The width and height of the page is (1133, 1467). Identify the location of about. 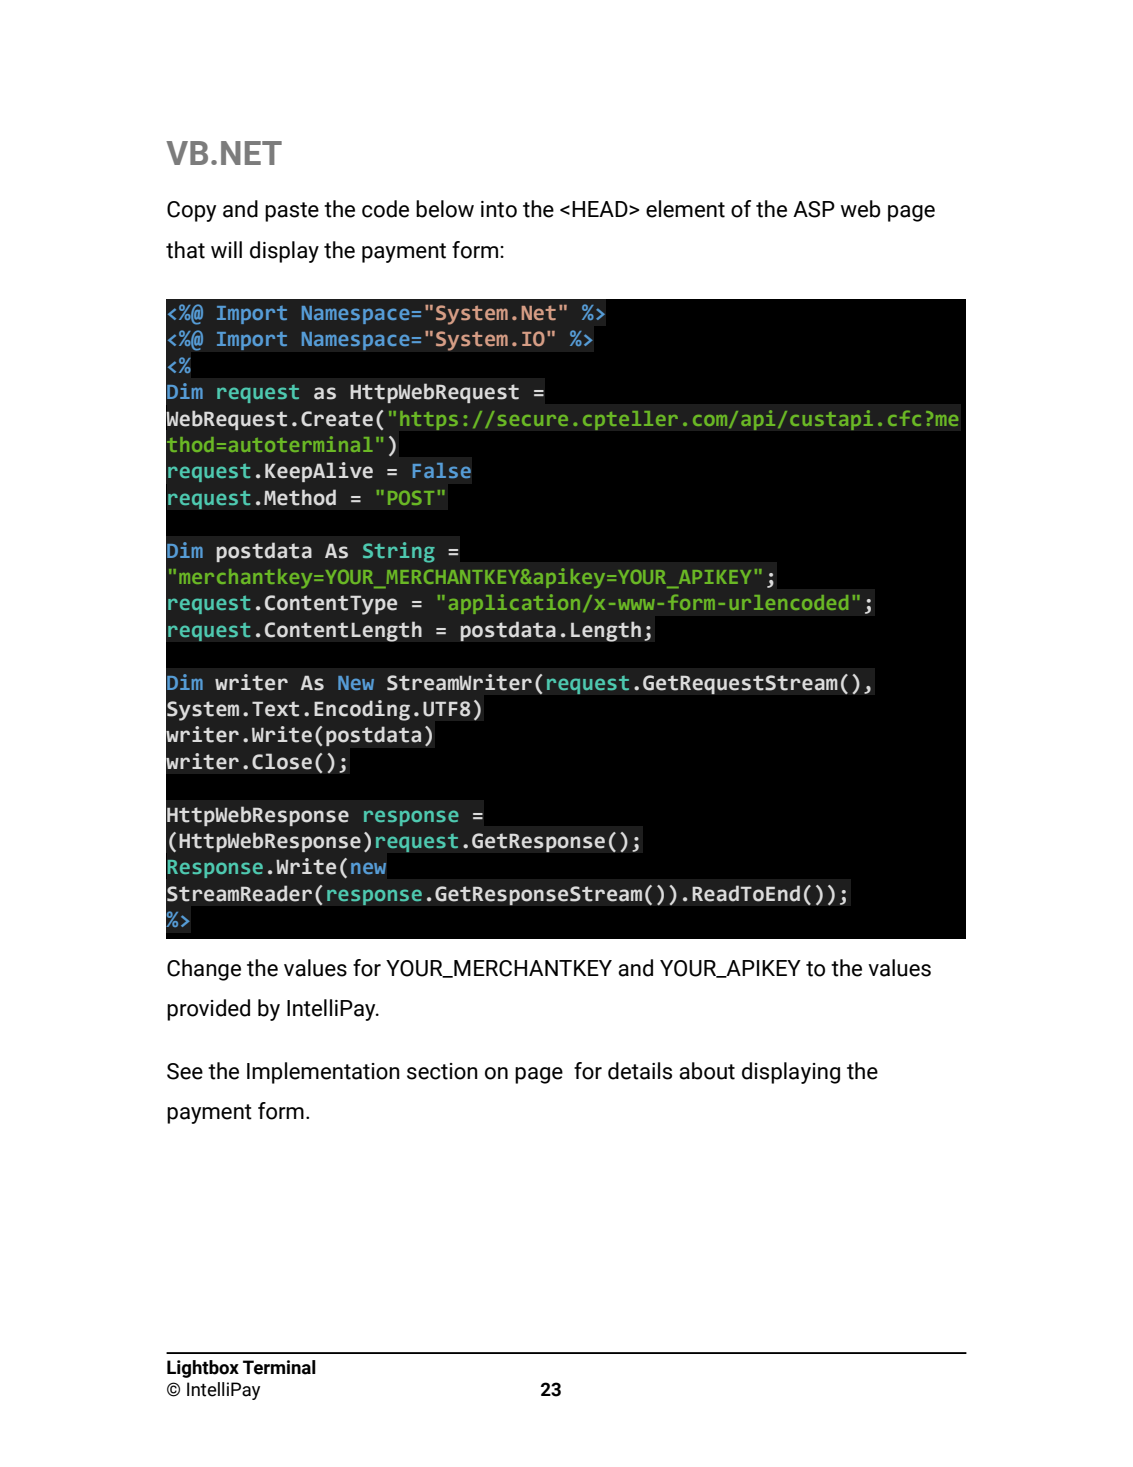
(707, 1071).
